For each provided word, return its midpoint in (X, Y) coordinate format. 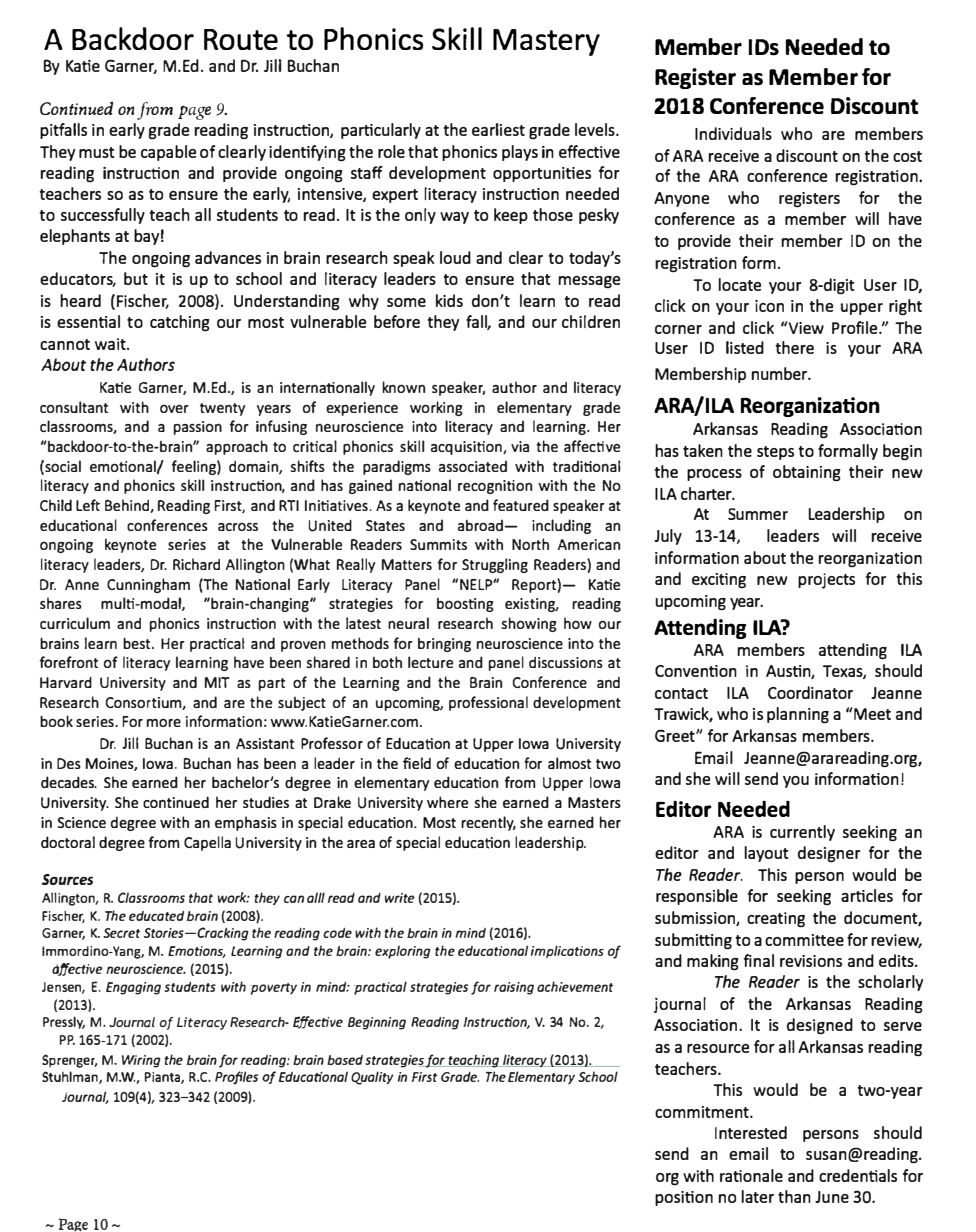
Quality (372, 1078)
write (400, 898)
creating (776, 919)
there (794, 347)
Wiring (141, 1061)
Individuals (733, 133)
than (794, 1196)
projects (826, 581)
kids (449, 300)
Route (241, 39)
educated (156, 916)
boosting (465, 605)
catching (180, 323)
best (138, 643)
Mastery (546, 42)
